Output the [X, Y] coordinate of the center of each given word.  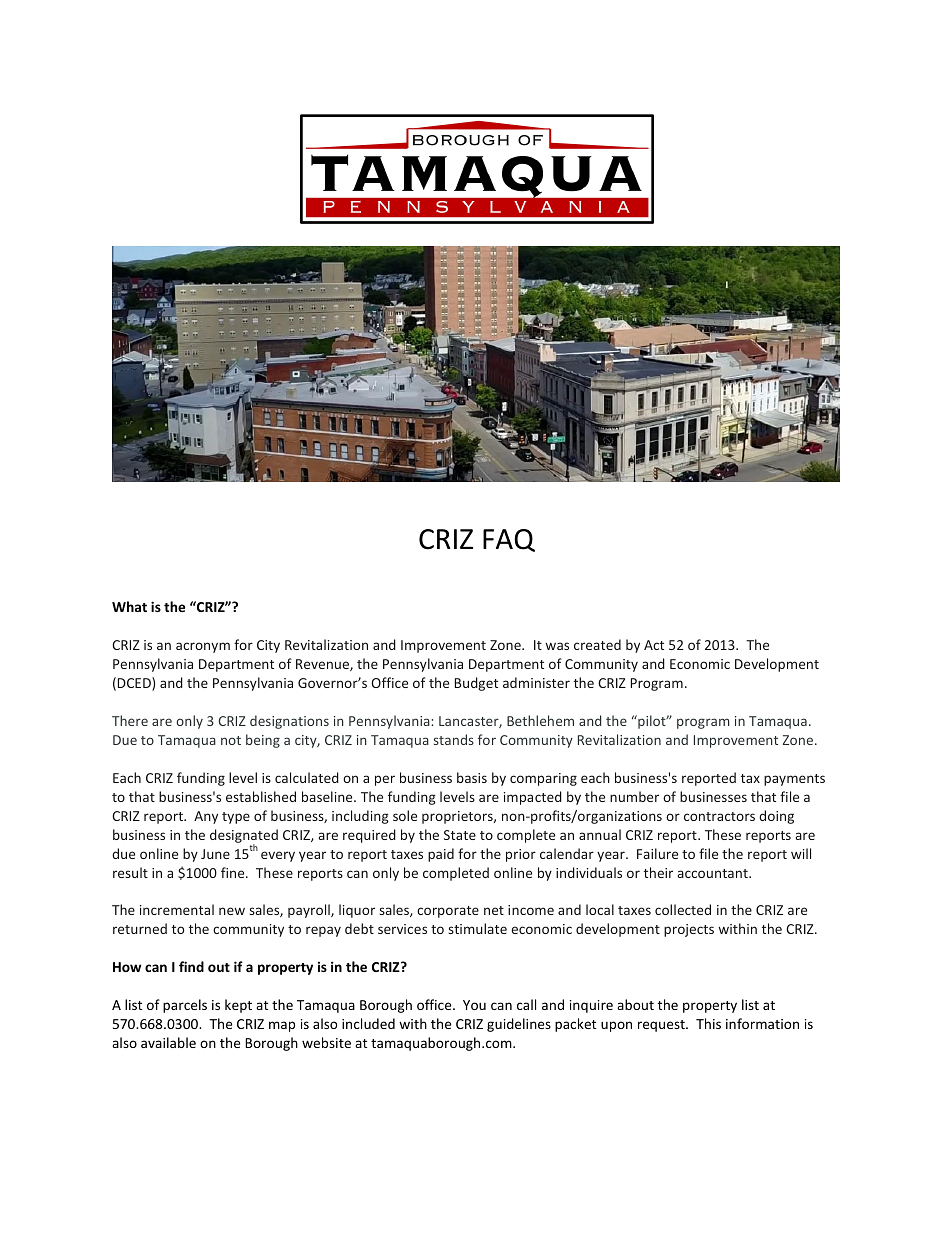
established [261, 796]
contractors [719, 816]
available [168, 1042]
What [129, 606]
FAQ [509, 540]
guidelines [519, 1025]
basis [472, 777]
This [708, 1023]
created [597, 644]
